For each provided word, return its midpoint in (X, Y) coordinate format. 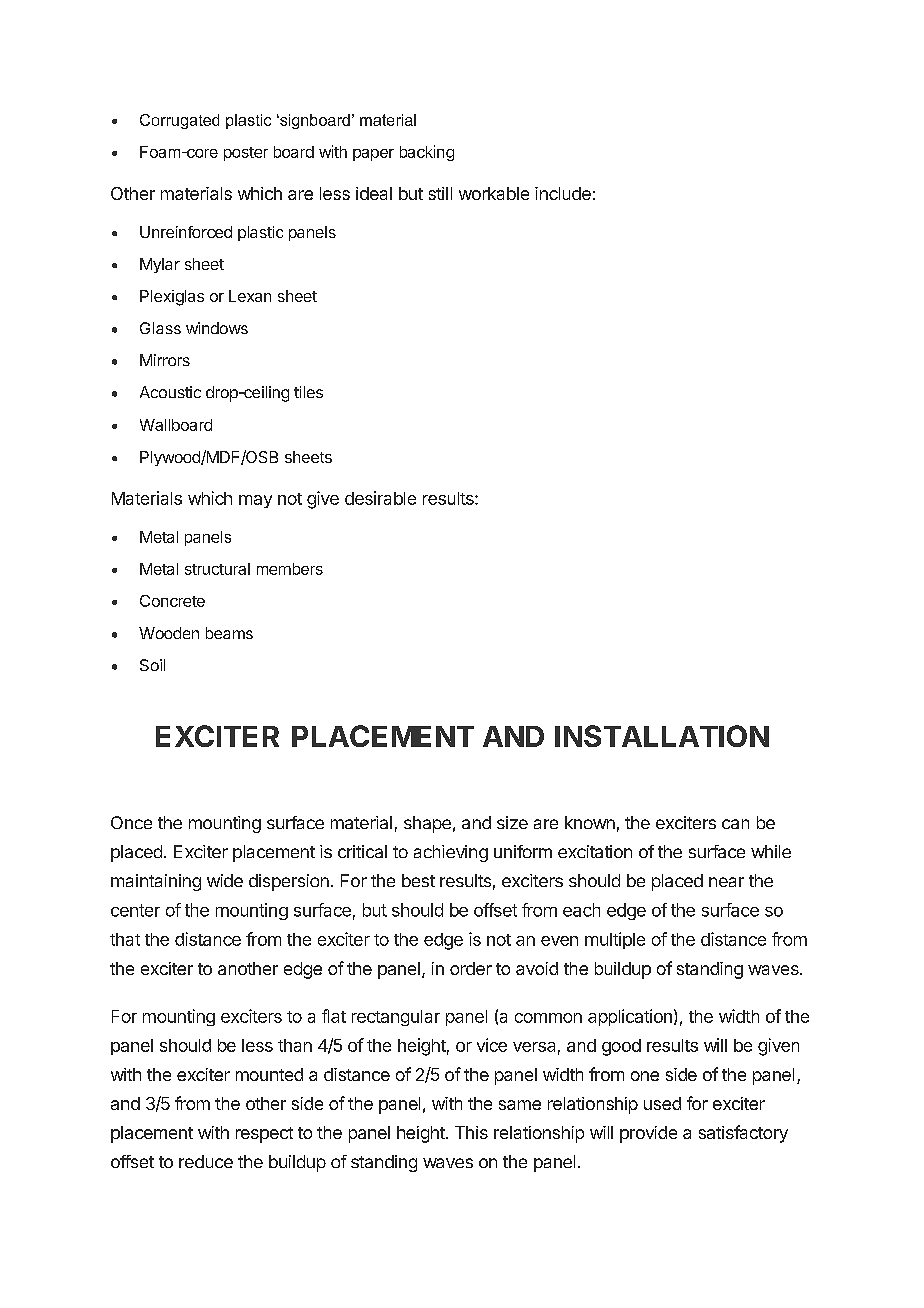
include (563, 193)
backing (427, 153)
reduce (206, 1161)
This (471, 1132)
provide (648, 1134)
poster (246, 154)
